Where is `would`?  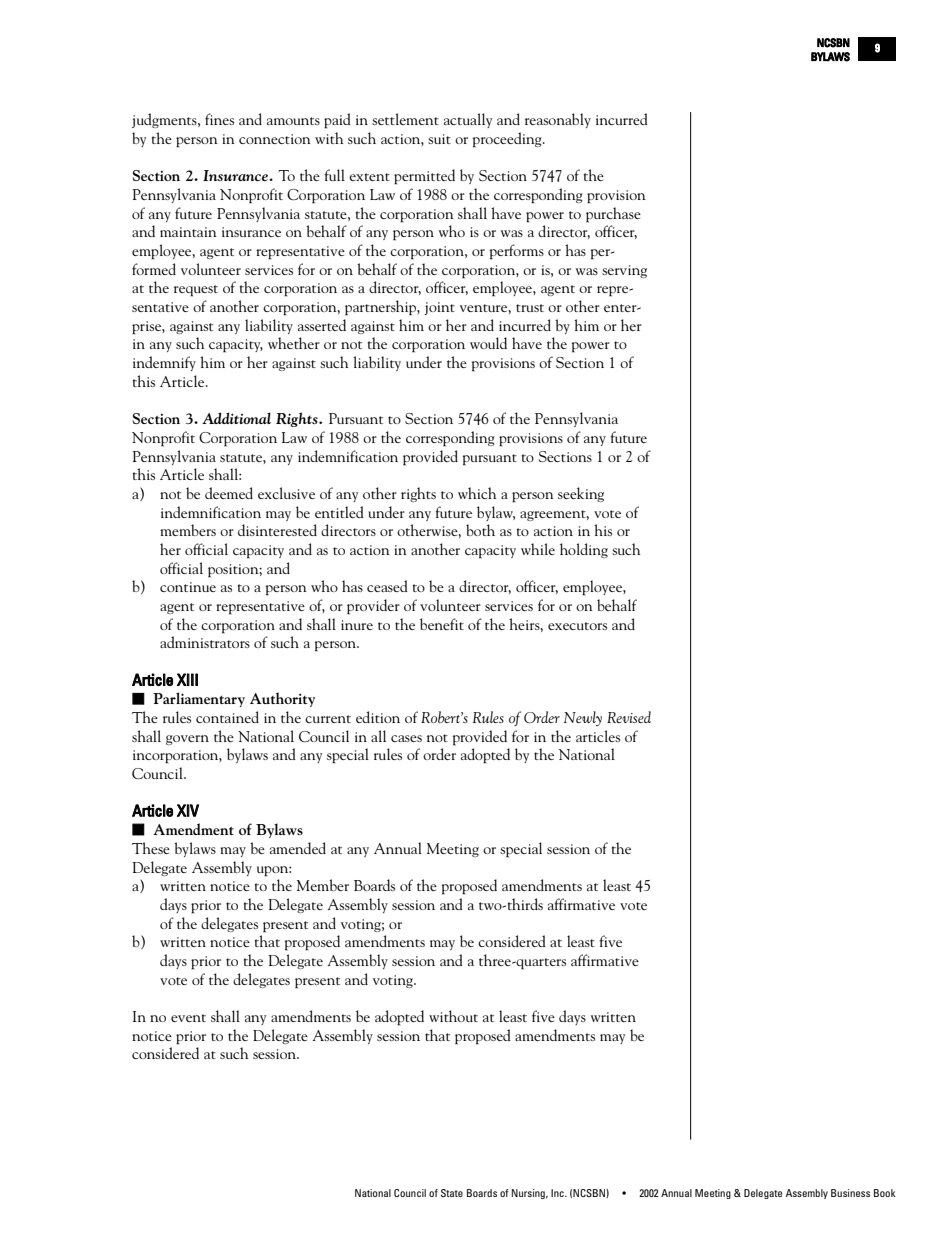
would is located at coordinates (488, 343).
